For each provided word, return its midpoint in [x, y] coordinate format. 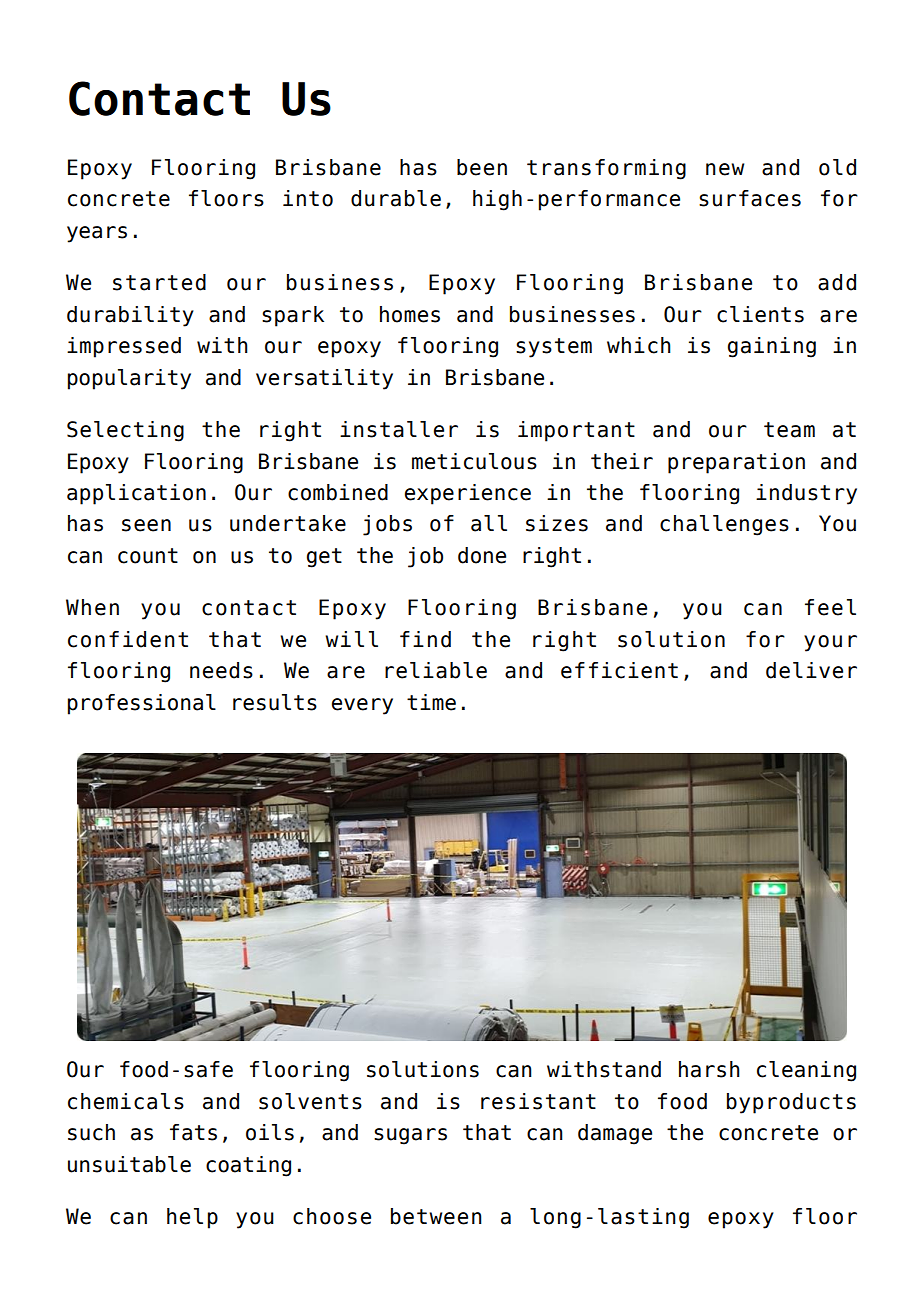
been [482, 167]
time [431, 702]
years [97, 234]
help [192, 1218]
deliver [811, 670]
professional [142, 704]
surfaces [750, 198]
